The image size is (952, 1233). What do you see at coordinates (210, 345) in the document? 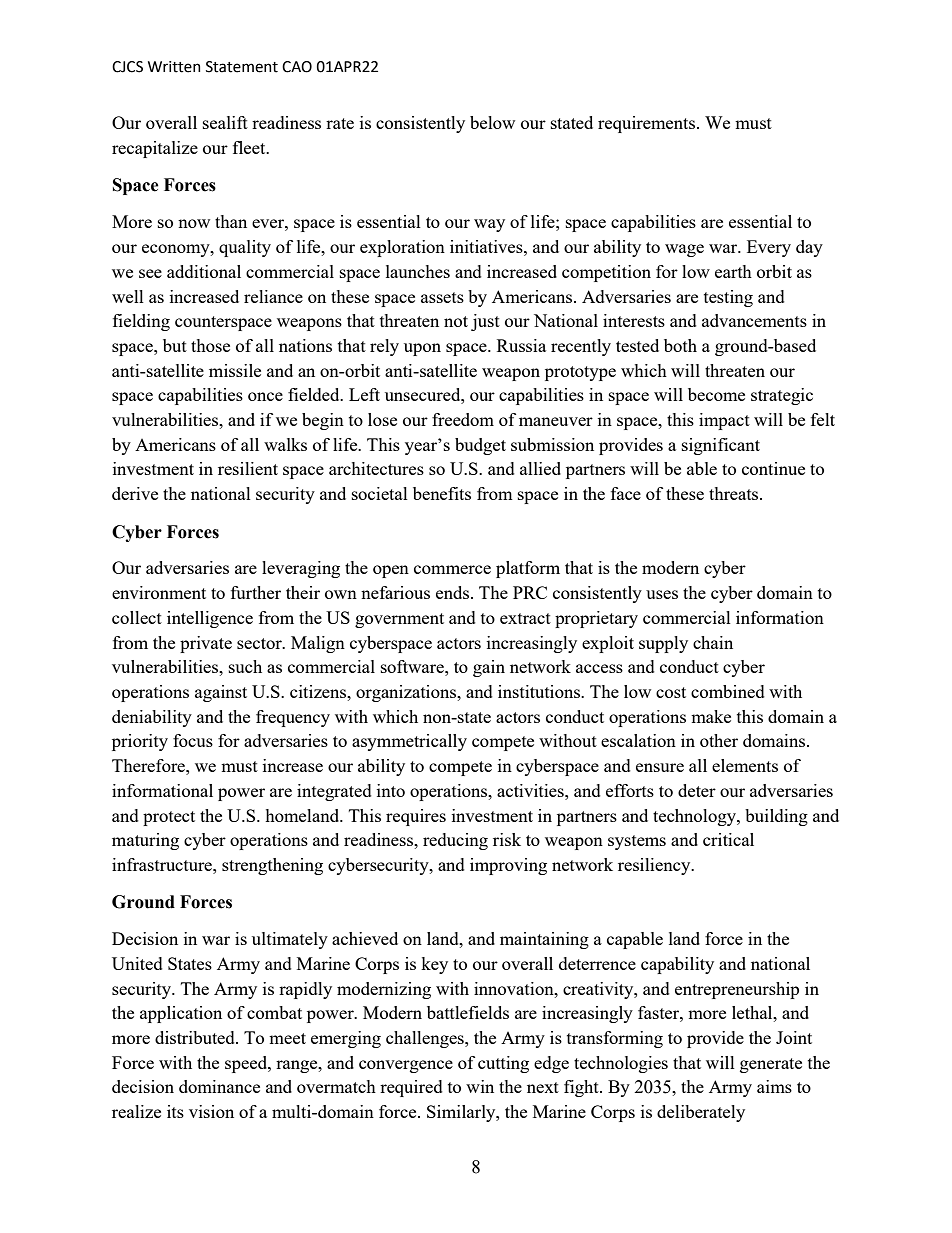
I see `those` at bounding box center [210, 345].
